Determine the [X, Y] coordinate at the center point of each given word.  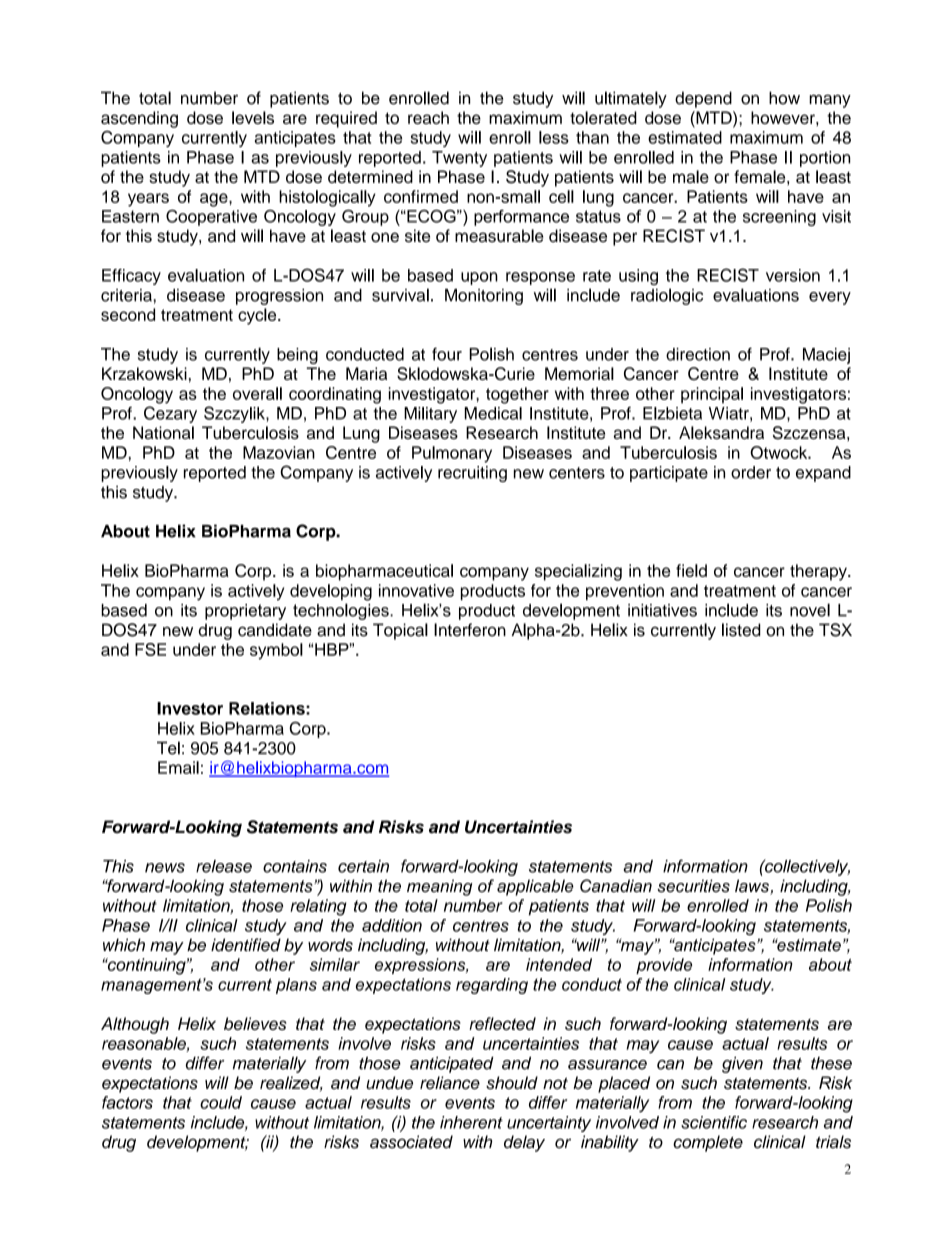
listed [741, 630]
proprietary [245, 612]
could [221, 1102]
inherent [471, 1122]
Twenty [459, 159]
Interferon [470, 630]
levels [253, 117]
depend [703, 99]
